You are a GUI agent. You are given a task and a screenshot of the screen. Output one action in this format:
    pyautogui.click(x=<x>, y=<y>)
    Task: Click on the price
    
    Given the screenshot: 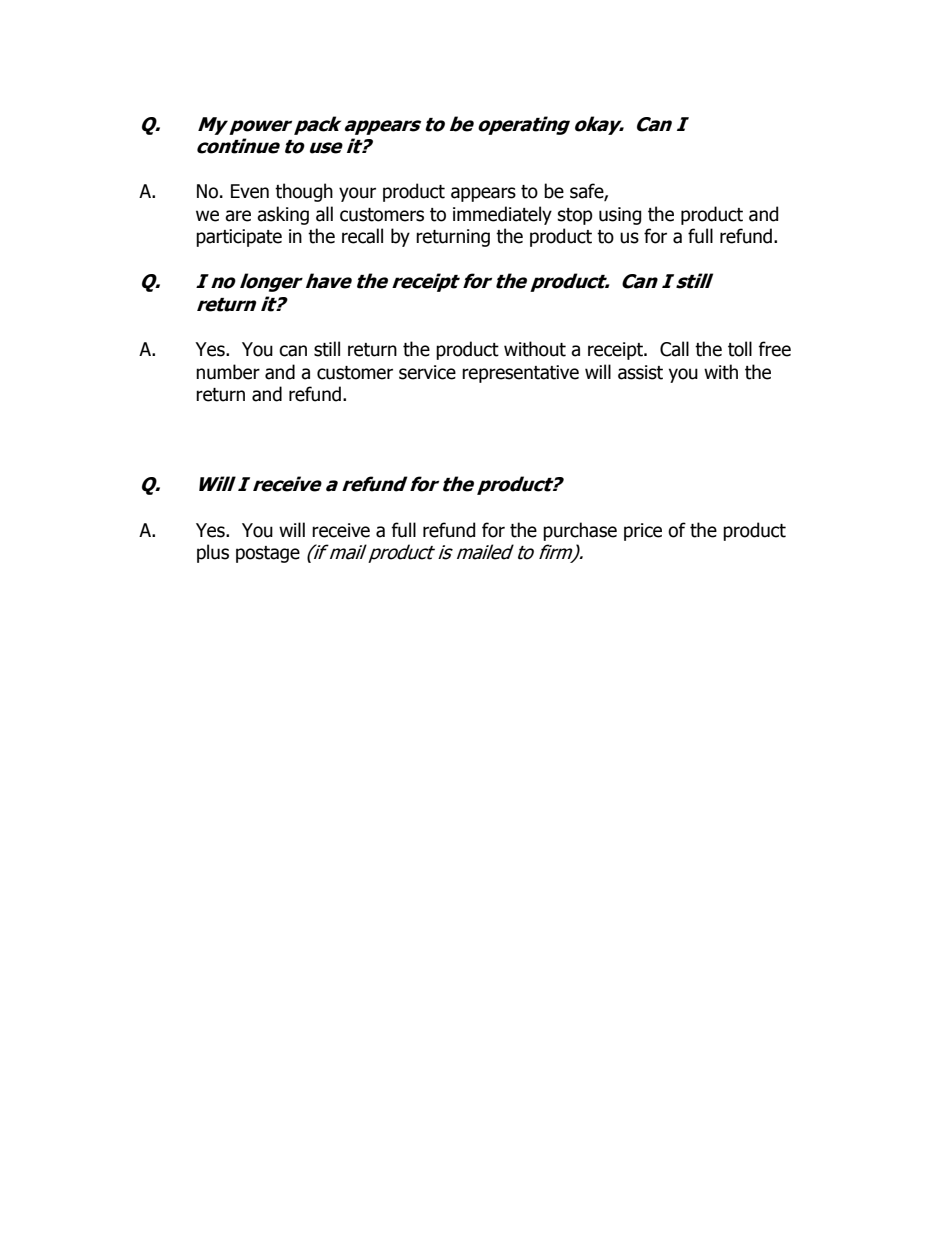 What is the action you would take?
    pyautogui.click(x=643, y=532)
